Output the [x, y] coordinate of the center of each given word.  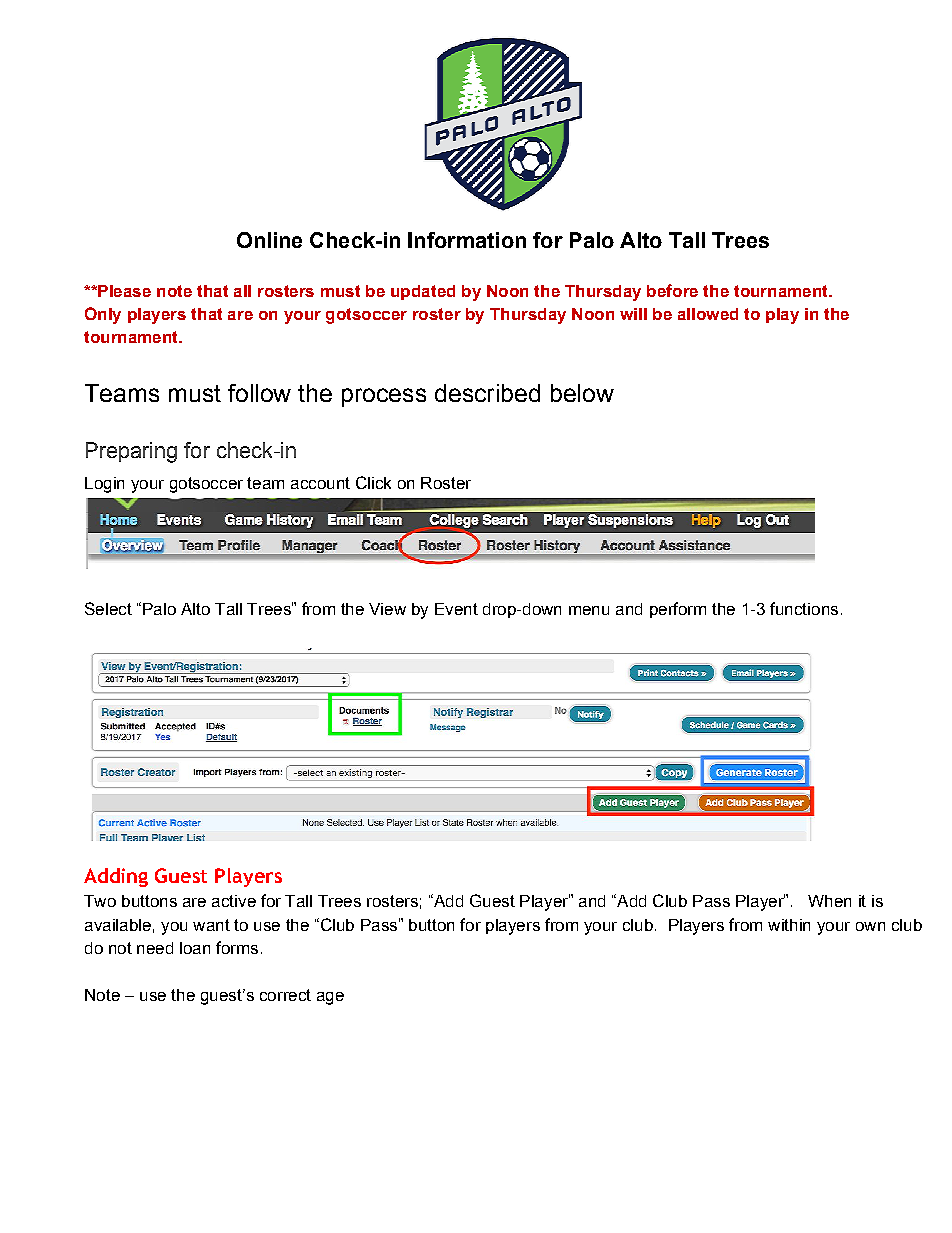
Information [467, 240]
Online [269, 240]
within [789, 925]
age [330, 998]
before [672, 290]
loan [195, 948]
